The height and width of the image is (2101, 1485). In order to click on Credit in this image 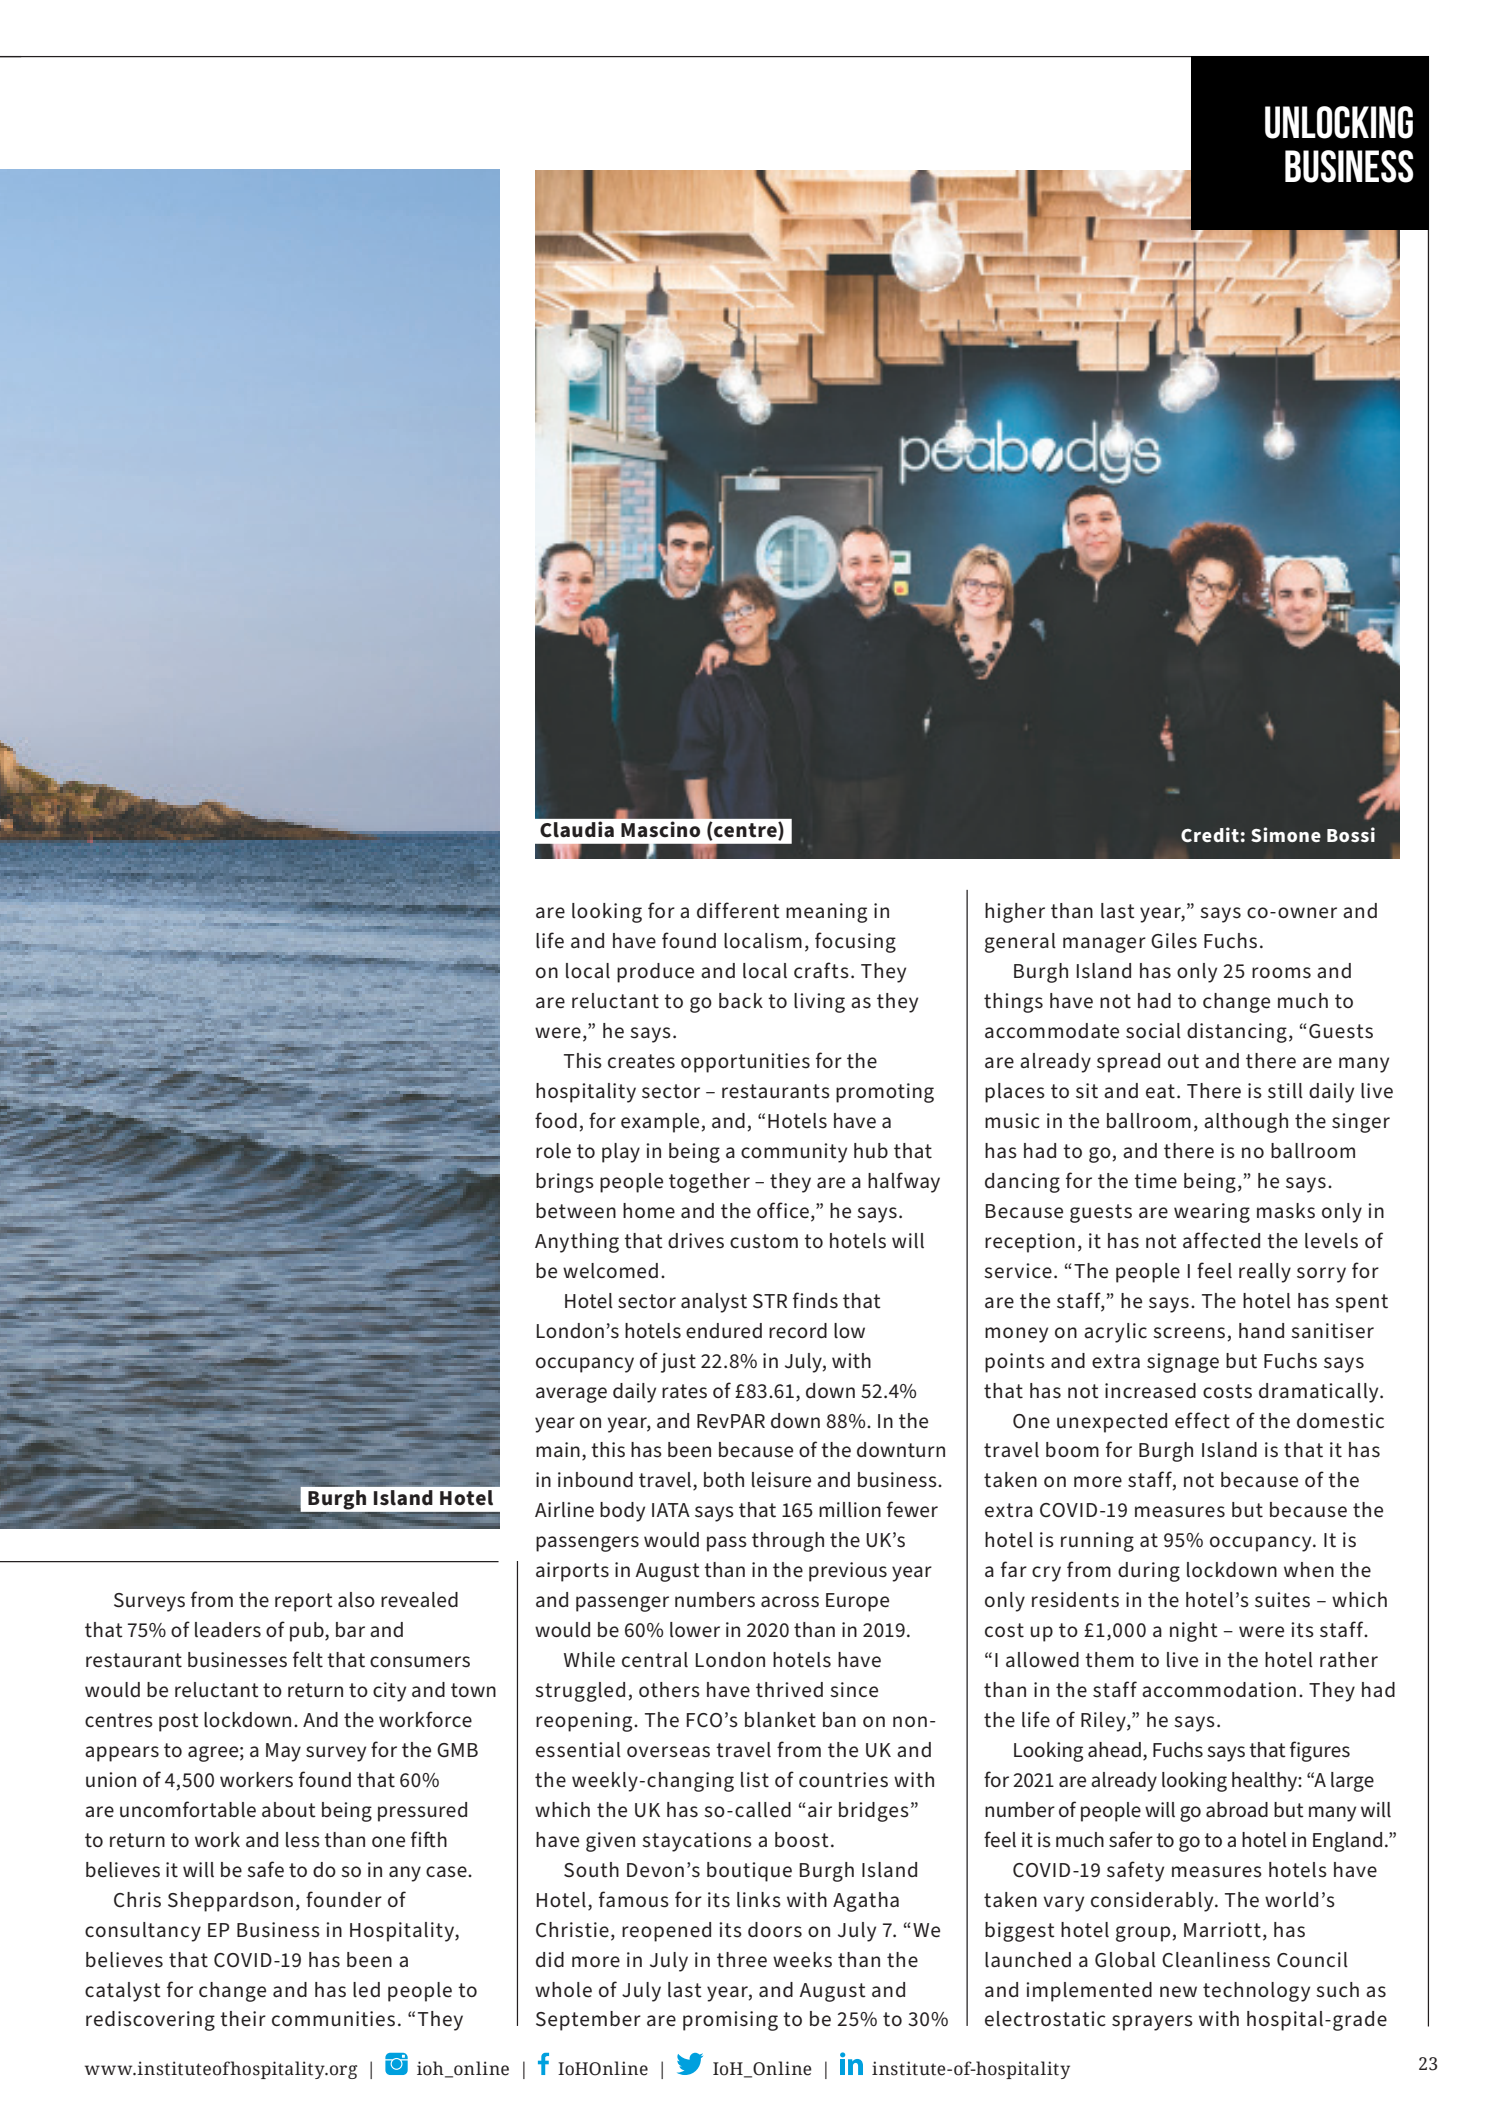, I will do `click(1210, 834)`.
